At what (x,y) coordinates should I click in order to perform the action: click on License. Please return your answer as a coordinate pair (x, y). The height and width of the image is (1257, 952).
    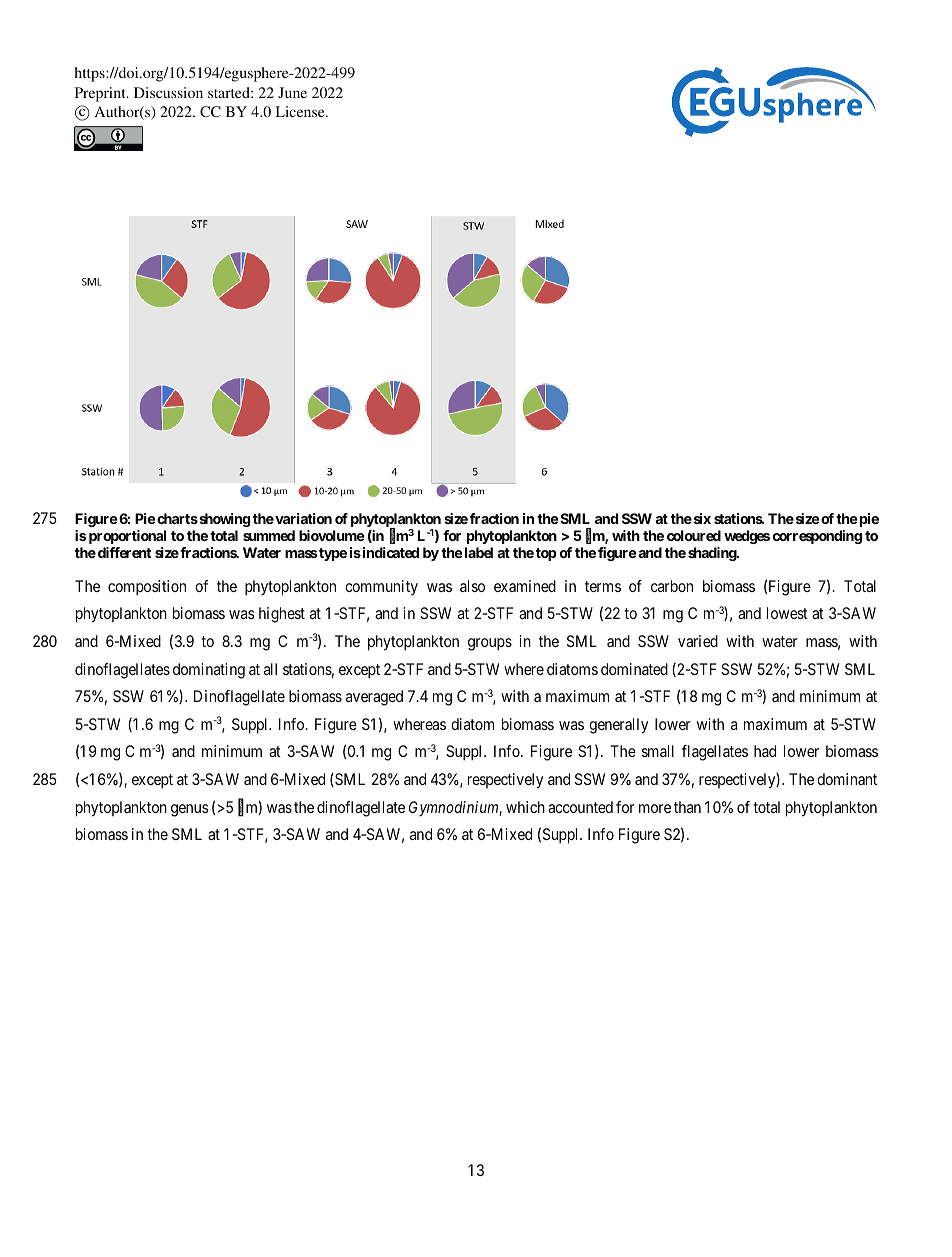
    Looking at the image, I should click on (301, 111).
